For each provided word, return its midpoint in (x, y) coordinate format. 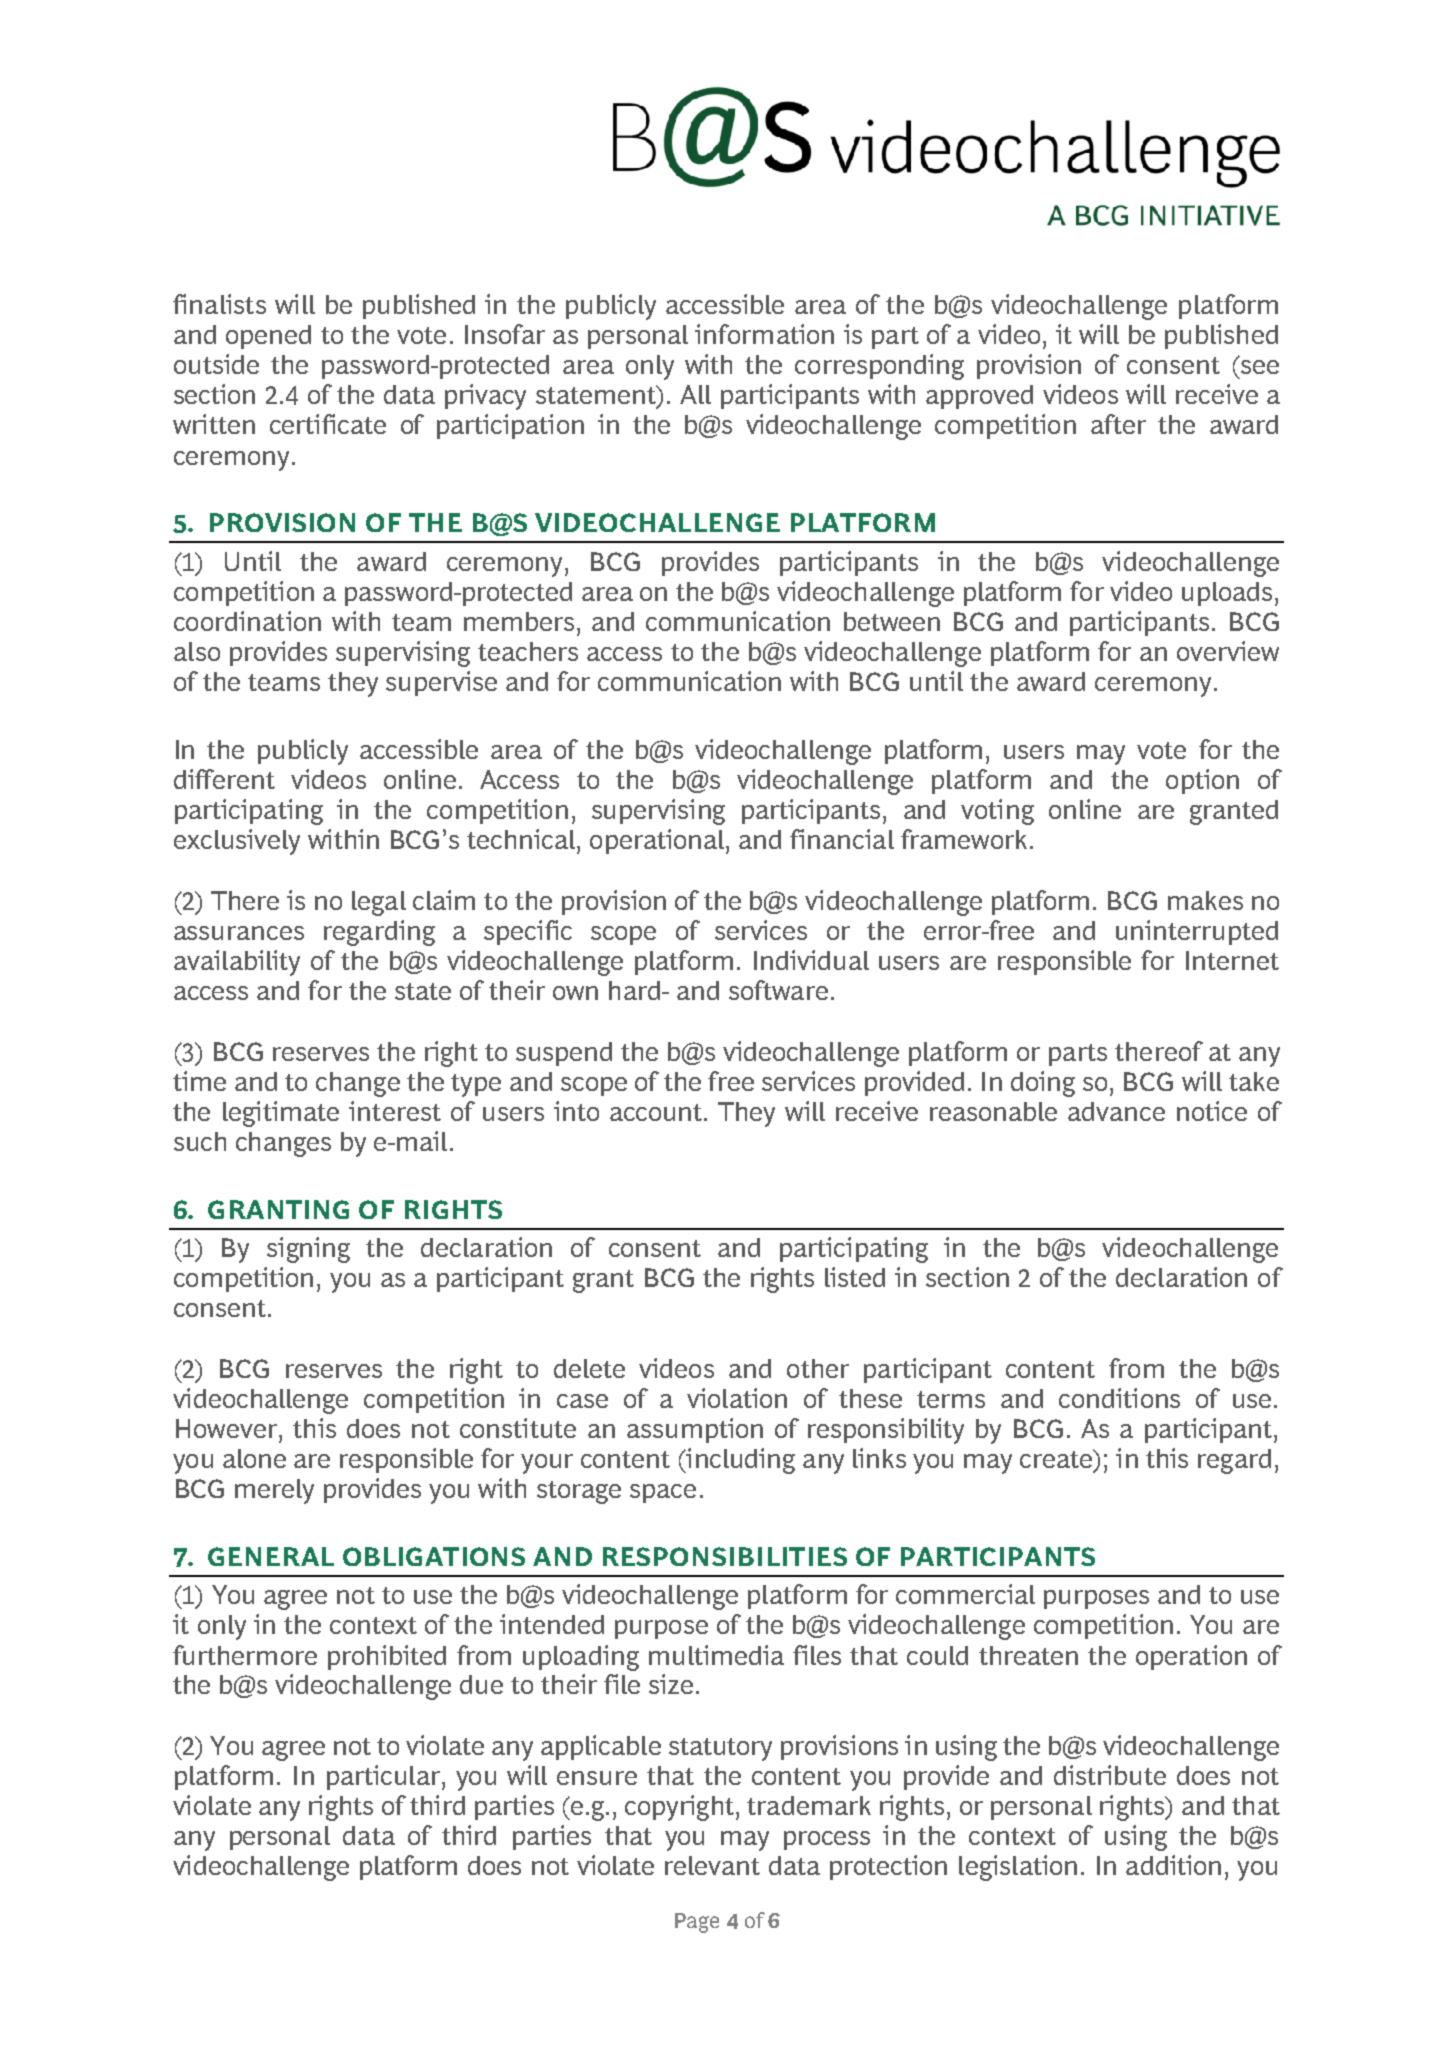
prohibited (387, 1657)
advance (1116, 1111)
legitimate (281, 1114)
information (764, 334)
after (1118, 424)
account (657, 1112)
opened (268, 337)
